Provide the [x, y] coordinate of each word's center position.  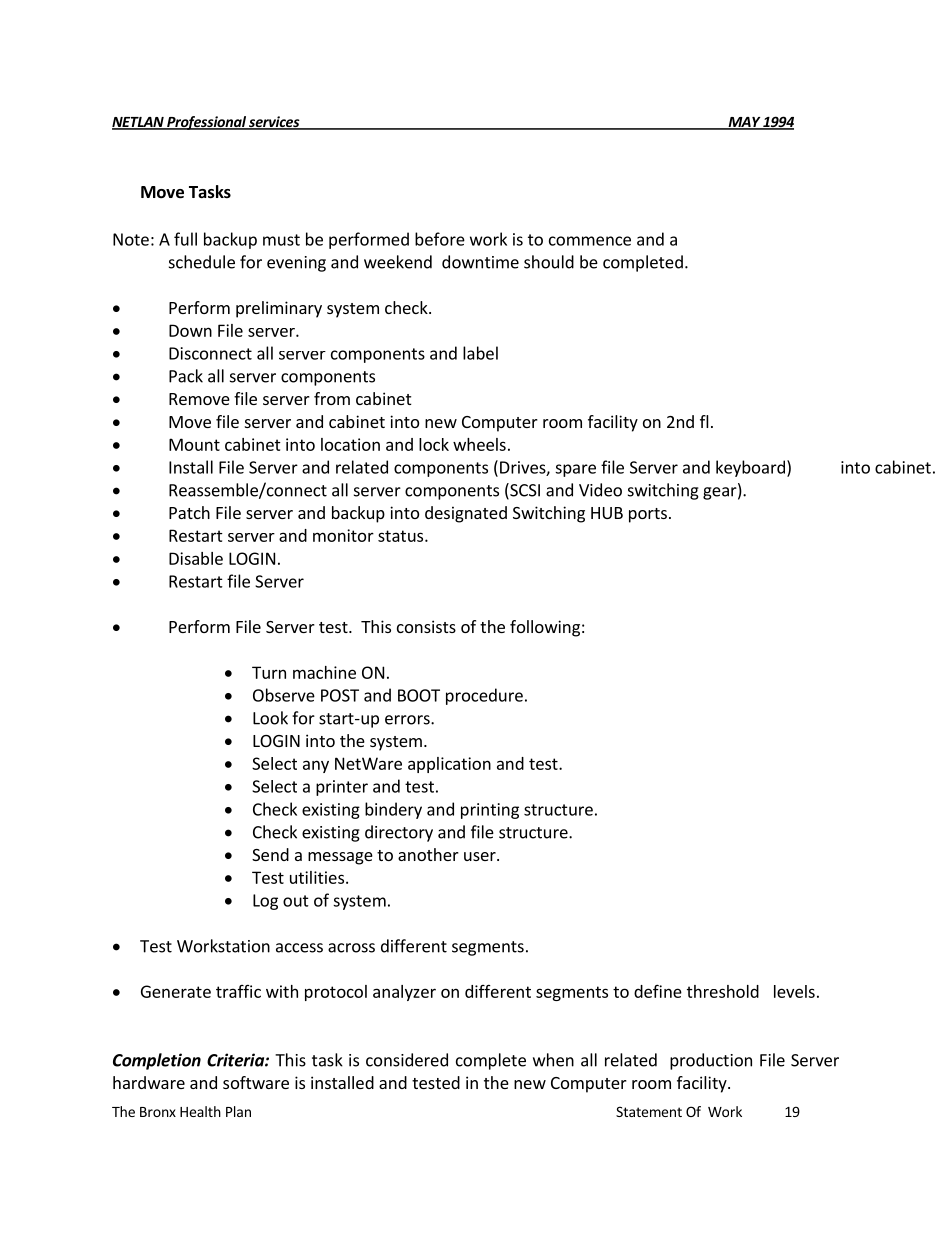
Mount [194, 444]
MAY [744, 123]
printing [490, 811]
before [440, 239]
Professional [206, 123]
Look [270, 718]
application [449, 765]
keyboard [750, 468]
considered [407, 1060]
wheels [479, 444]
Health [200, 1111]
